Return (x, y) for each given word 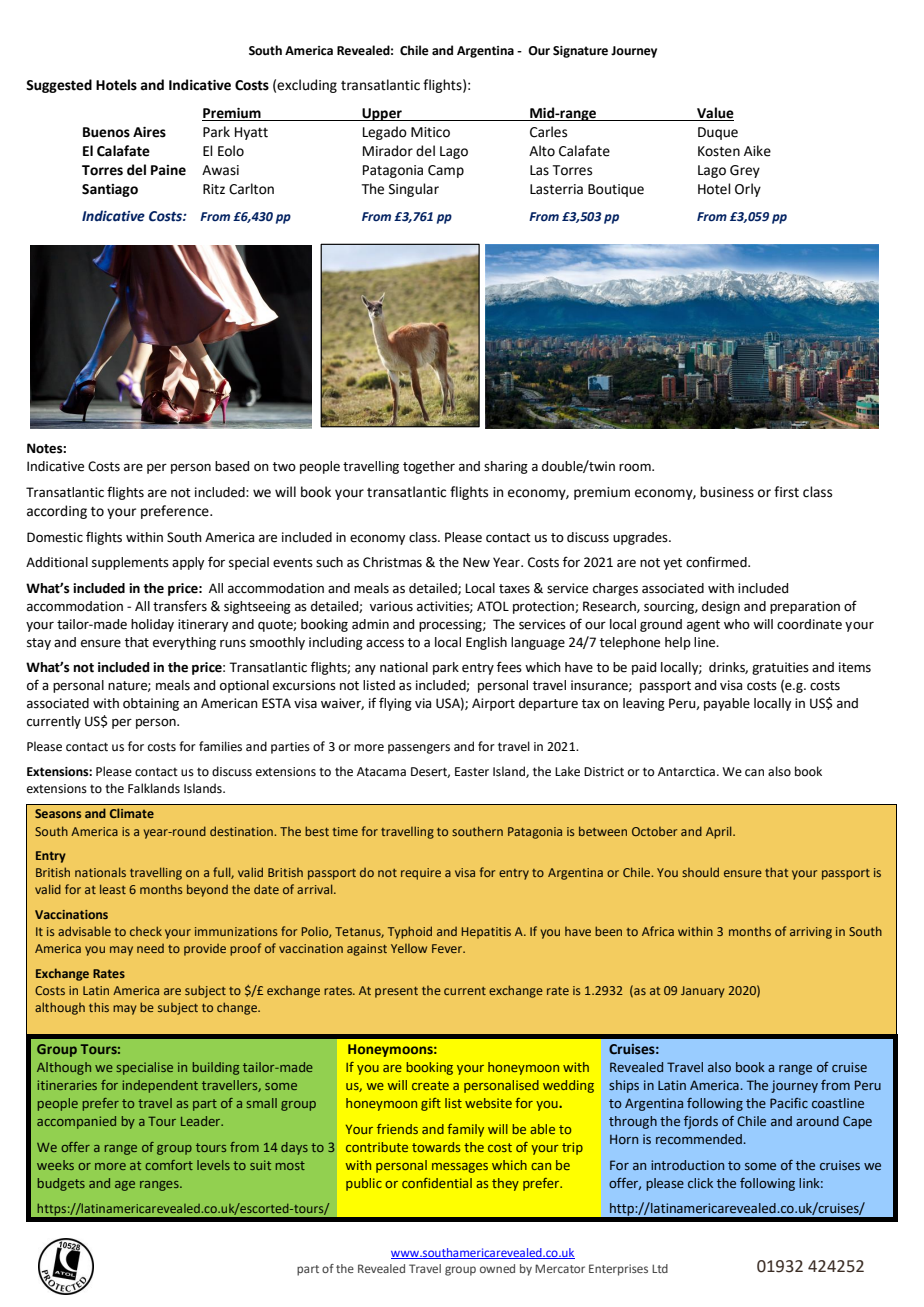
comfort (169, 1165)
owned (497, 1268)
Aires (149, 132)
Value (714, 114)
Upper (382, 114)
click (700, 1183)
